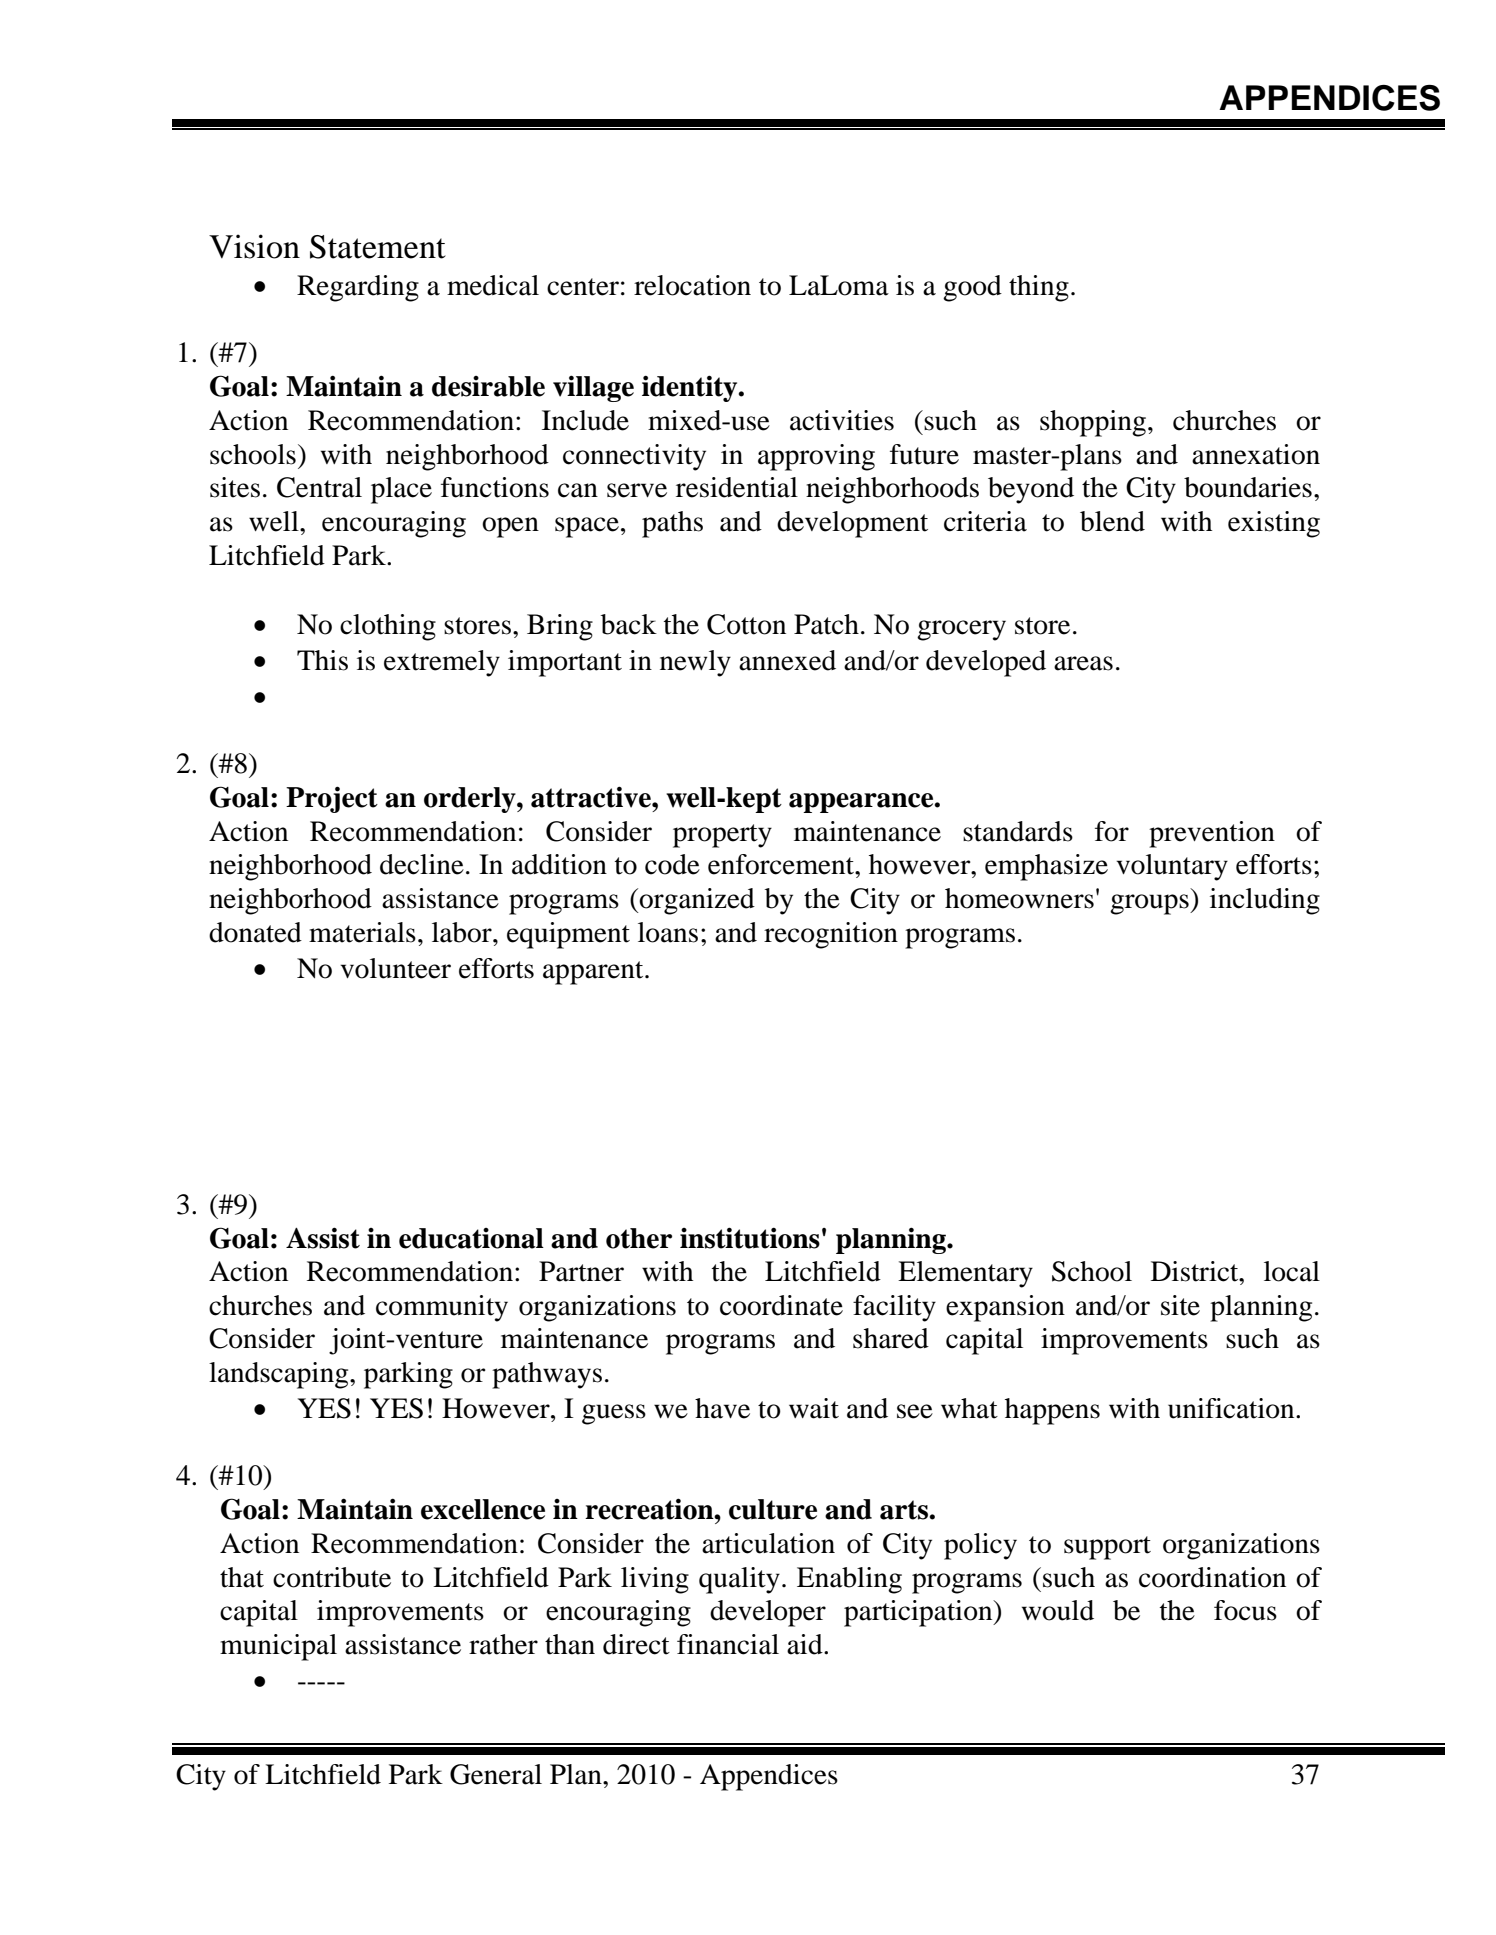 The width and height of the image is (1496, 1935). What do you see at coordinates (750, 1238) in the image?
I see `institutions` at bounding box center [750, 1238].
